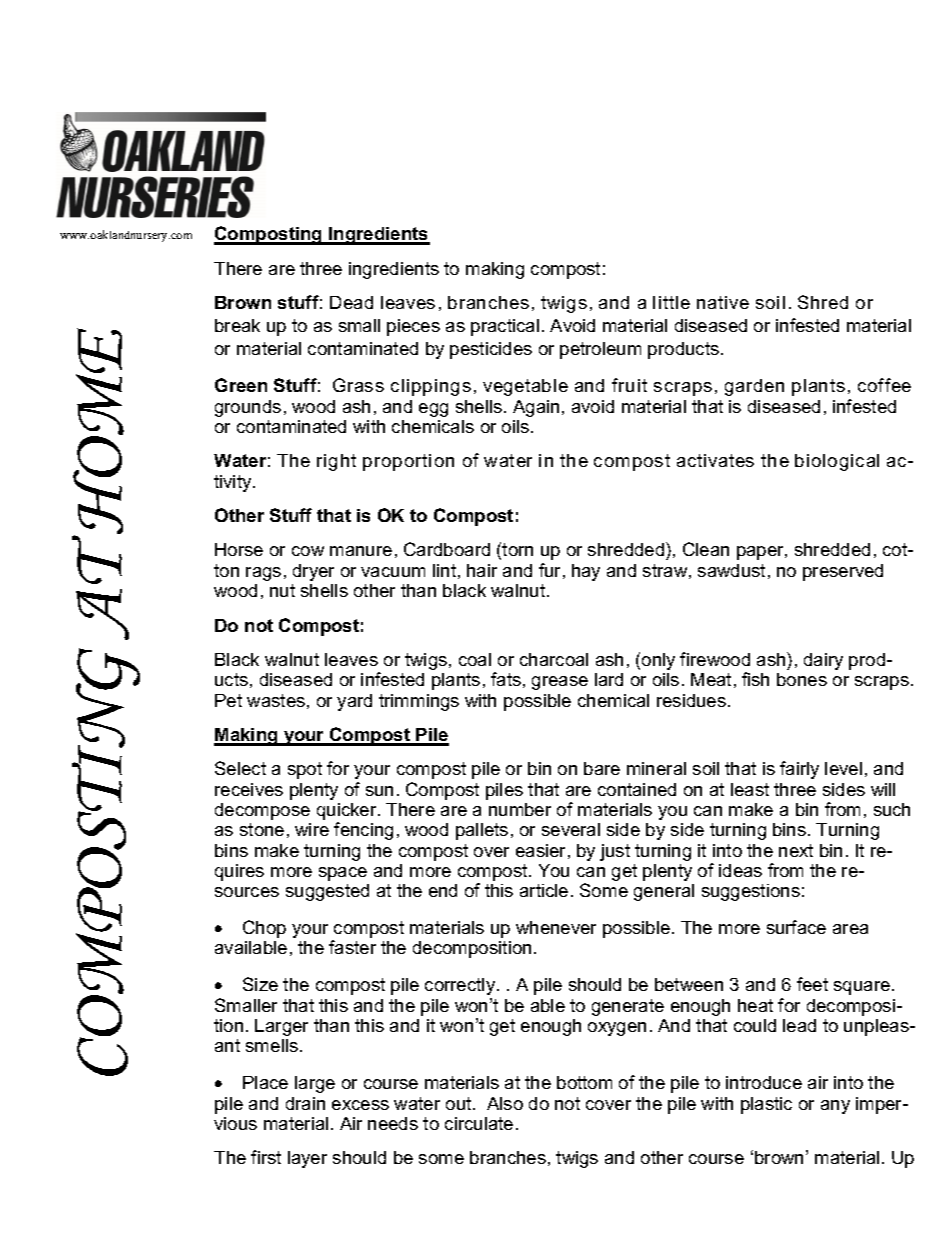  What do you see at coordinates (505, 1103) in the screenshot?
I see `Also` at bounding box center [505, 1103].
